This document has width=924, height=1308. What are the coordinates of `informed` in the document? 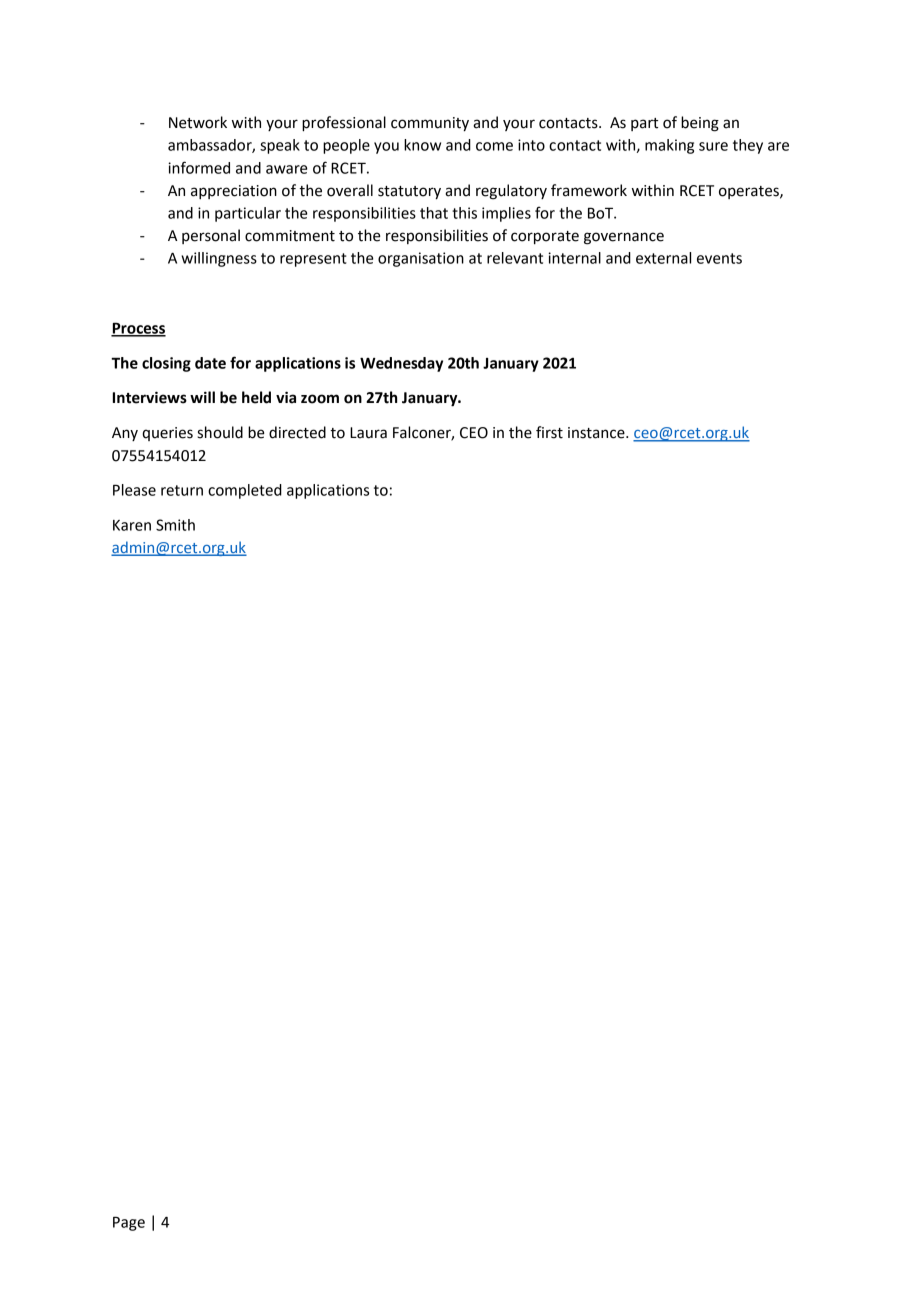 It's located at (199, 167).
